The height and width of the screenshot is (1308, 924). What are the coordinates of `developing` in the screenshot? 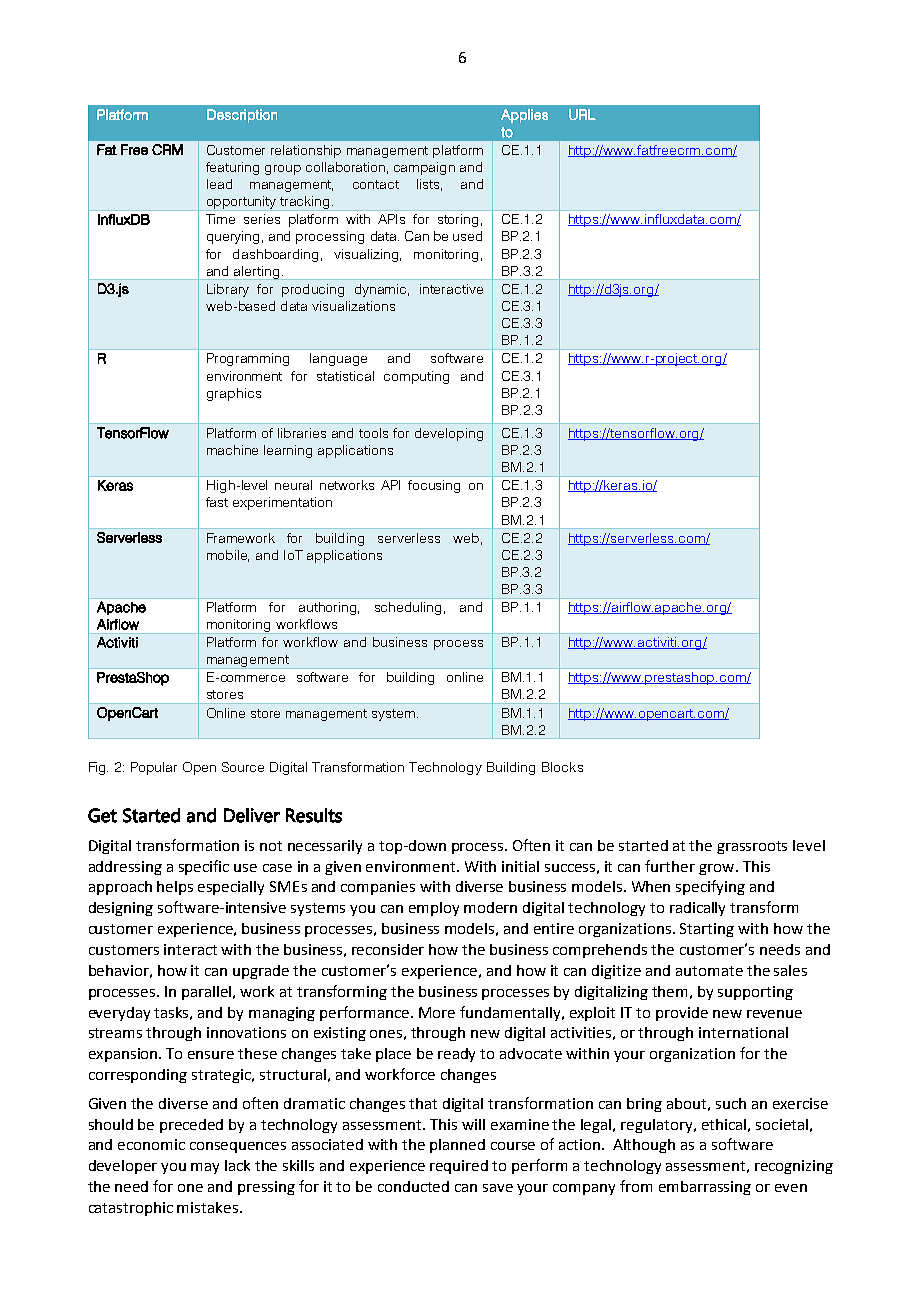 It's located at (449, 434).
